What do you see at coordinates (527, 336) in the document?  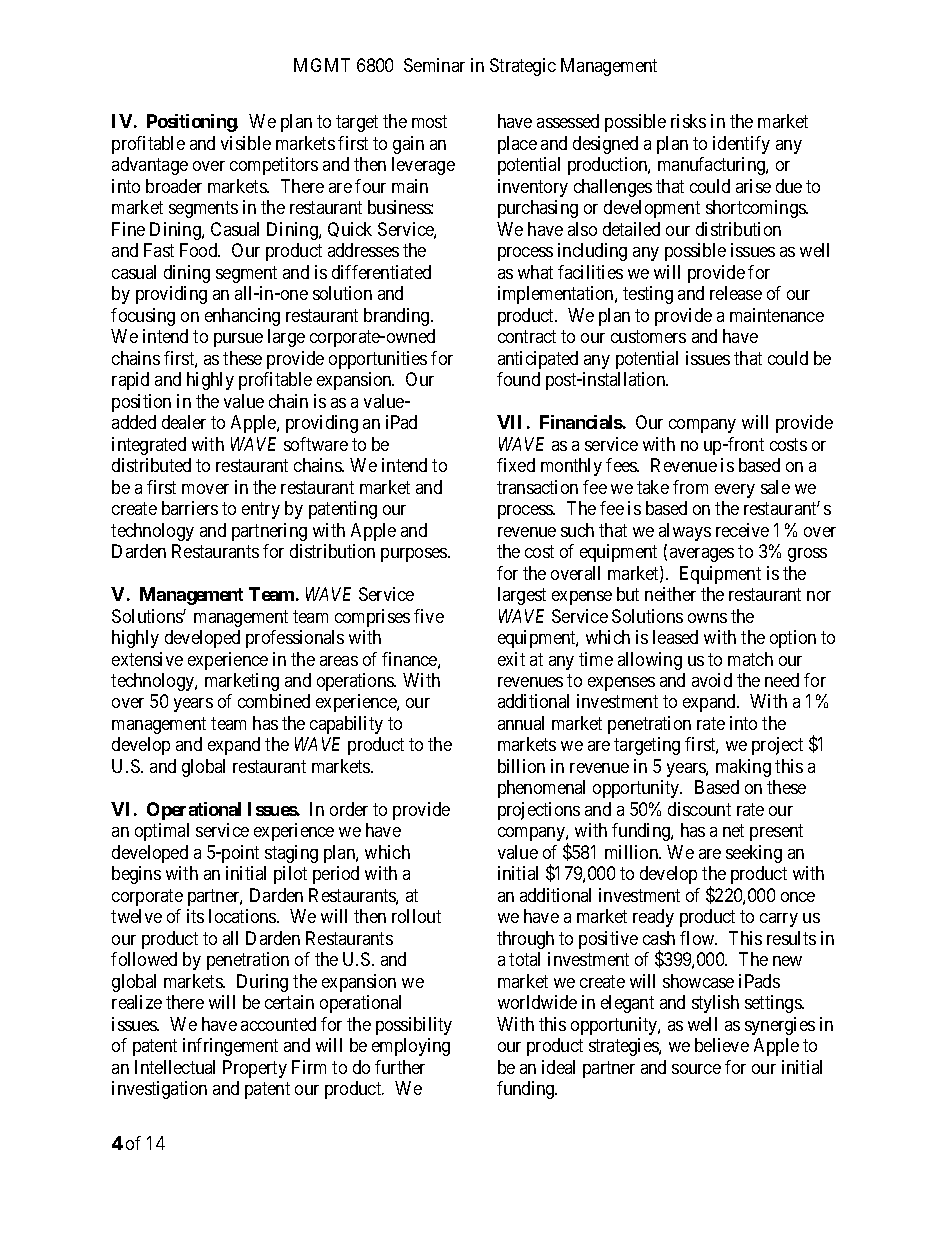 I see `contract` at bounding box center [527, 336].
